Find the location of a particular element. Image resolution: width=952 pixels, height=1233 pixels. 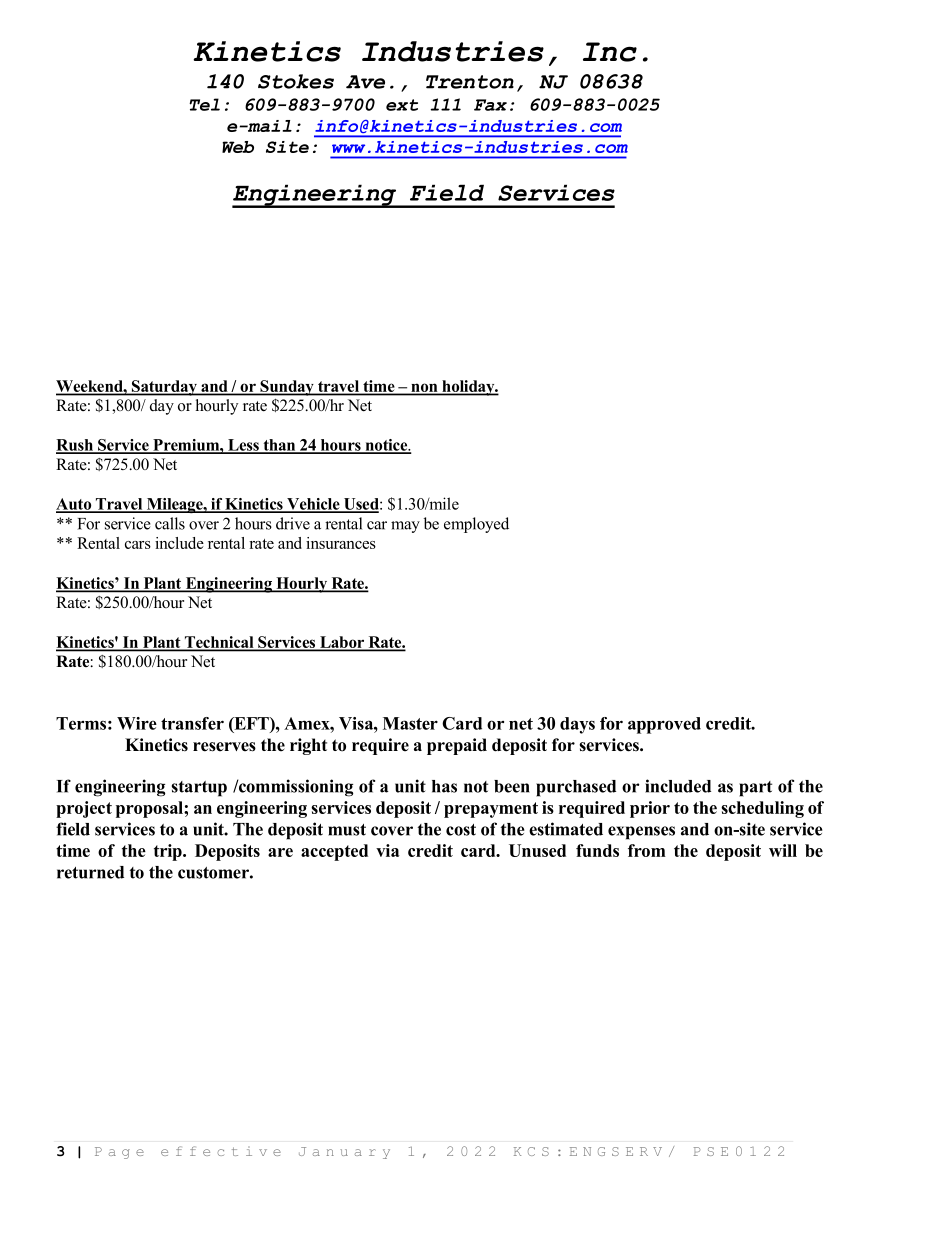

may is located at coordinates (405, 527).
